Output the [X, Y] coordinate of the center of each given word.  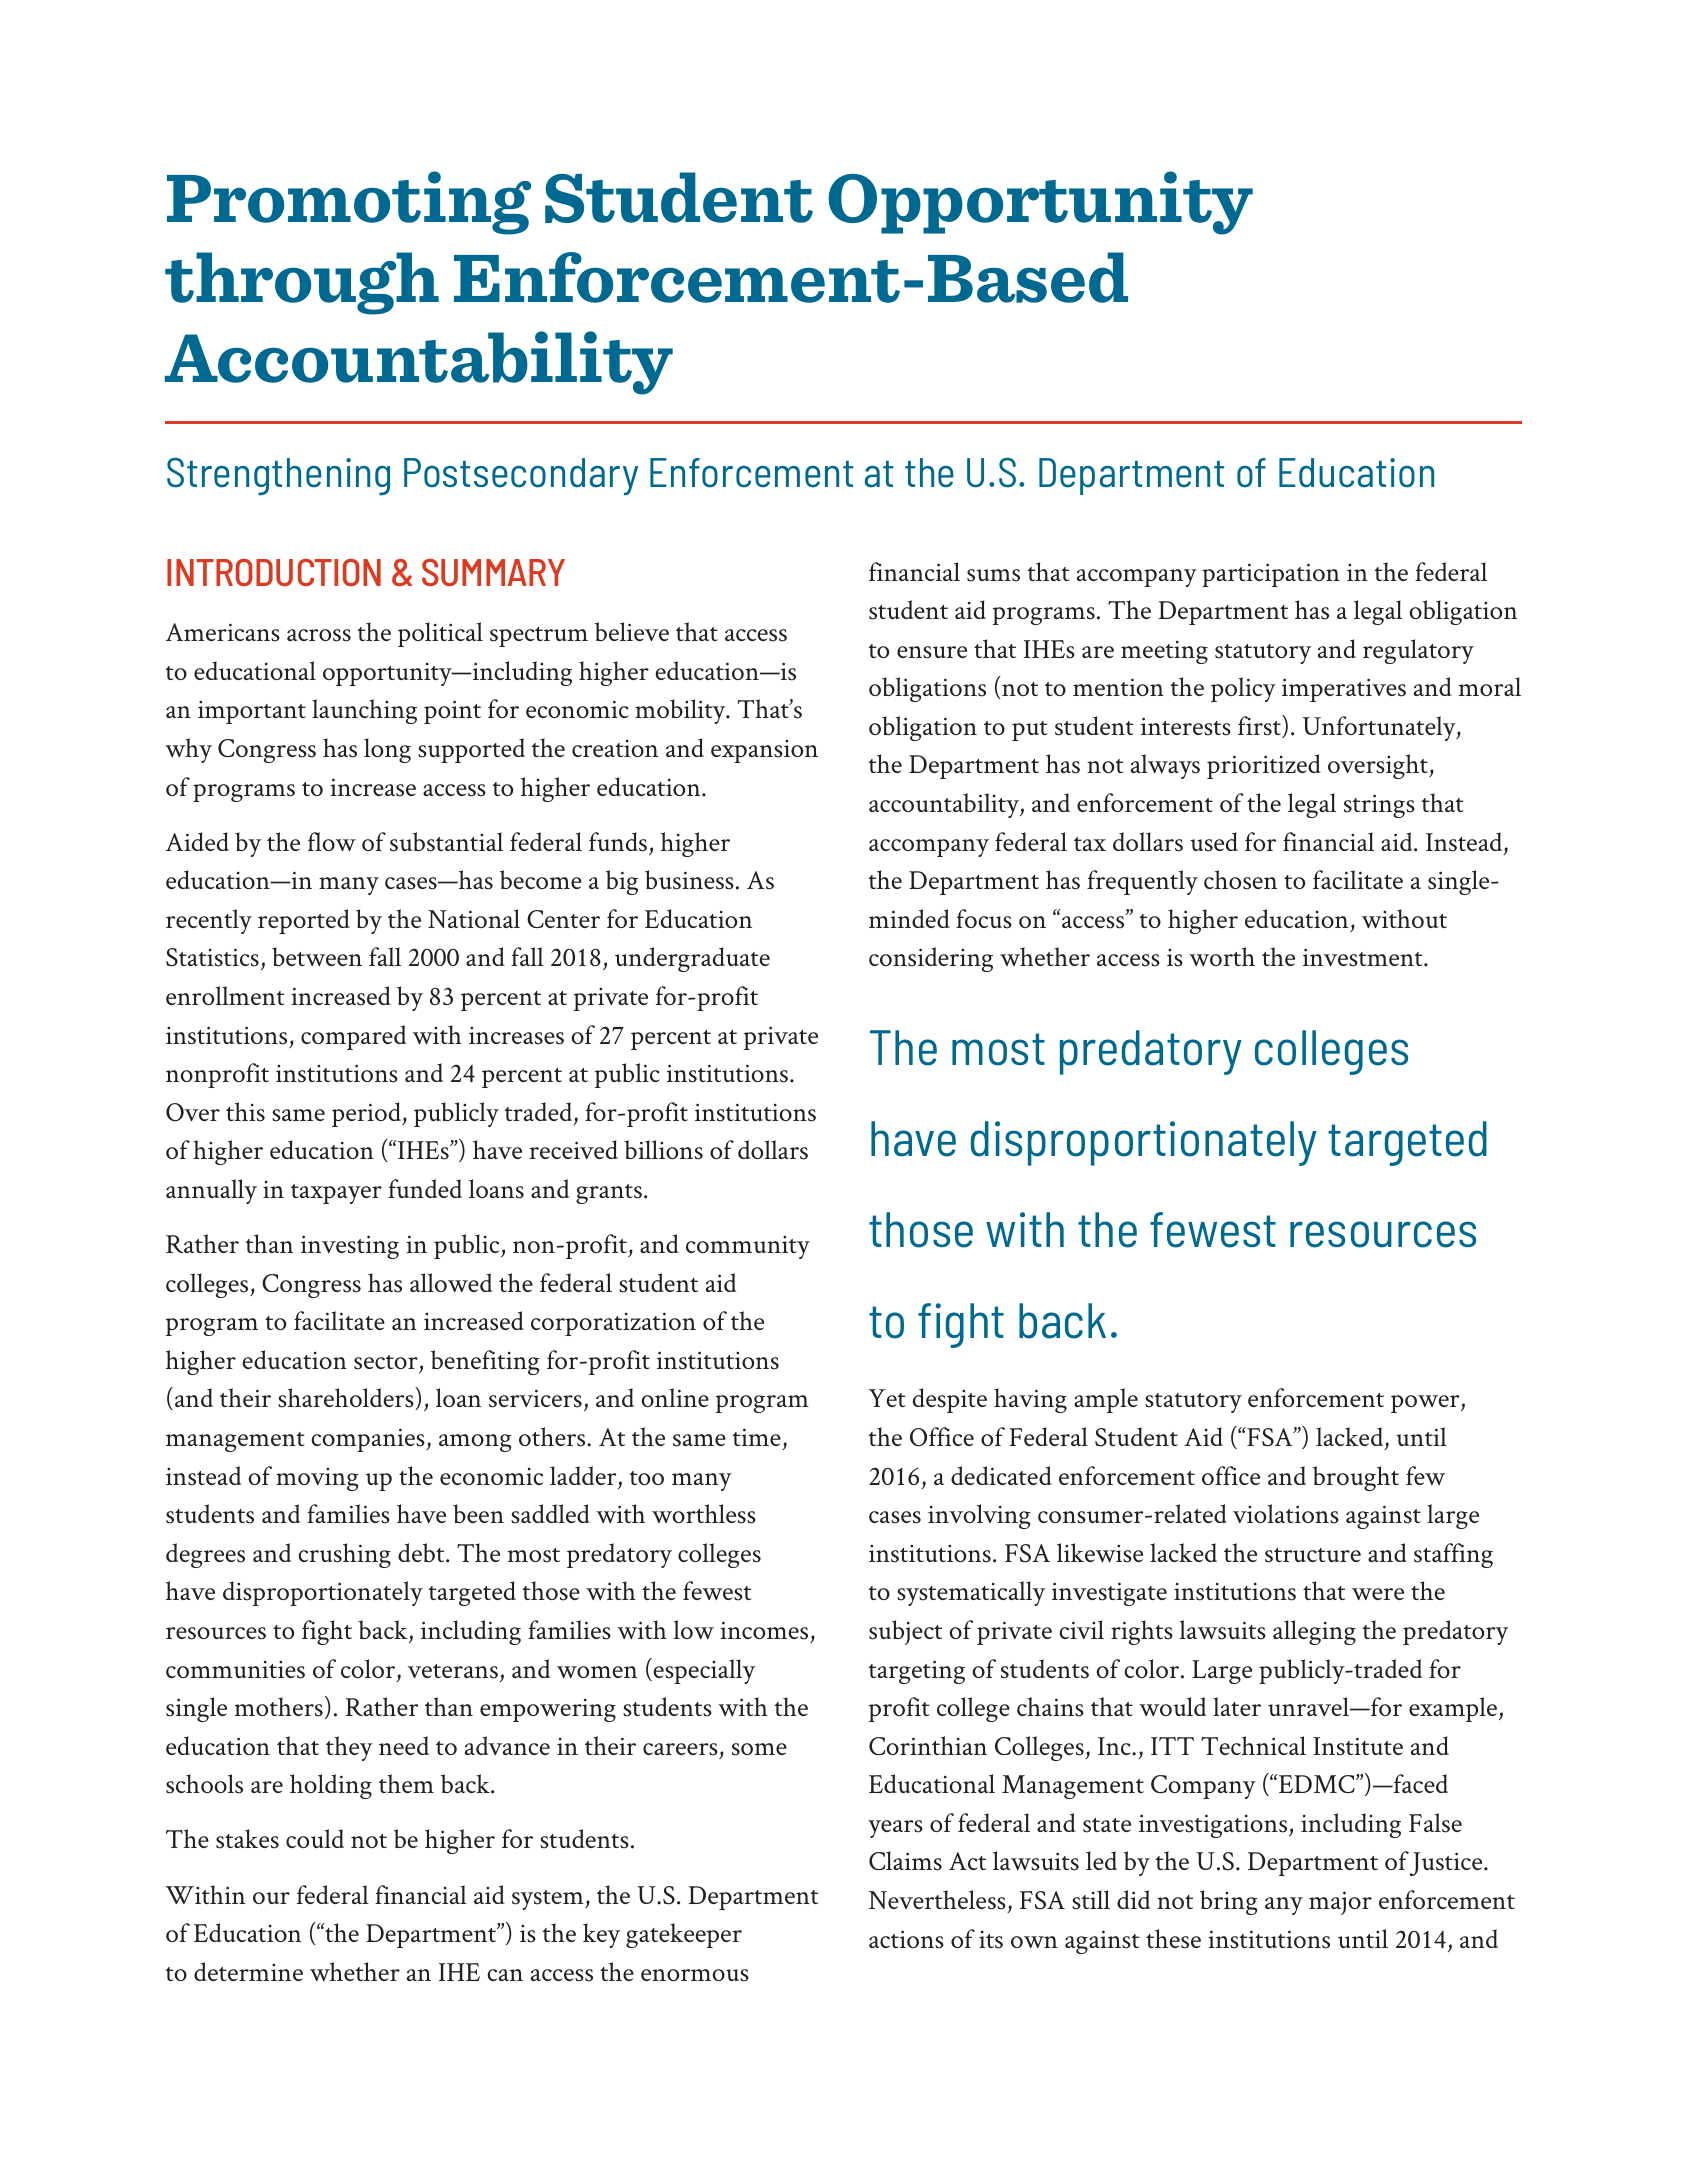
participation [1271, 575]
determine [248, 1971]
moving [317, 1479]
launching [364, 711]
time [757, 1437]
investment [1364, 957]
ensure [932, 652]
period [367, 1114]
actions [906, 1939]
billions [663, 1150]
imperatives [1344, 690]
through [302, 283]
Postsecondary [521, 476]
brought [1356, 1478]
